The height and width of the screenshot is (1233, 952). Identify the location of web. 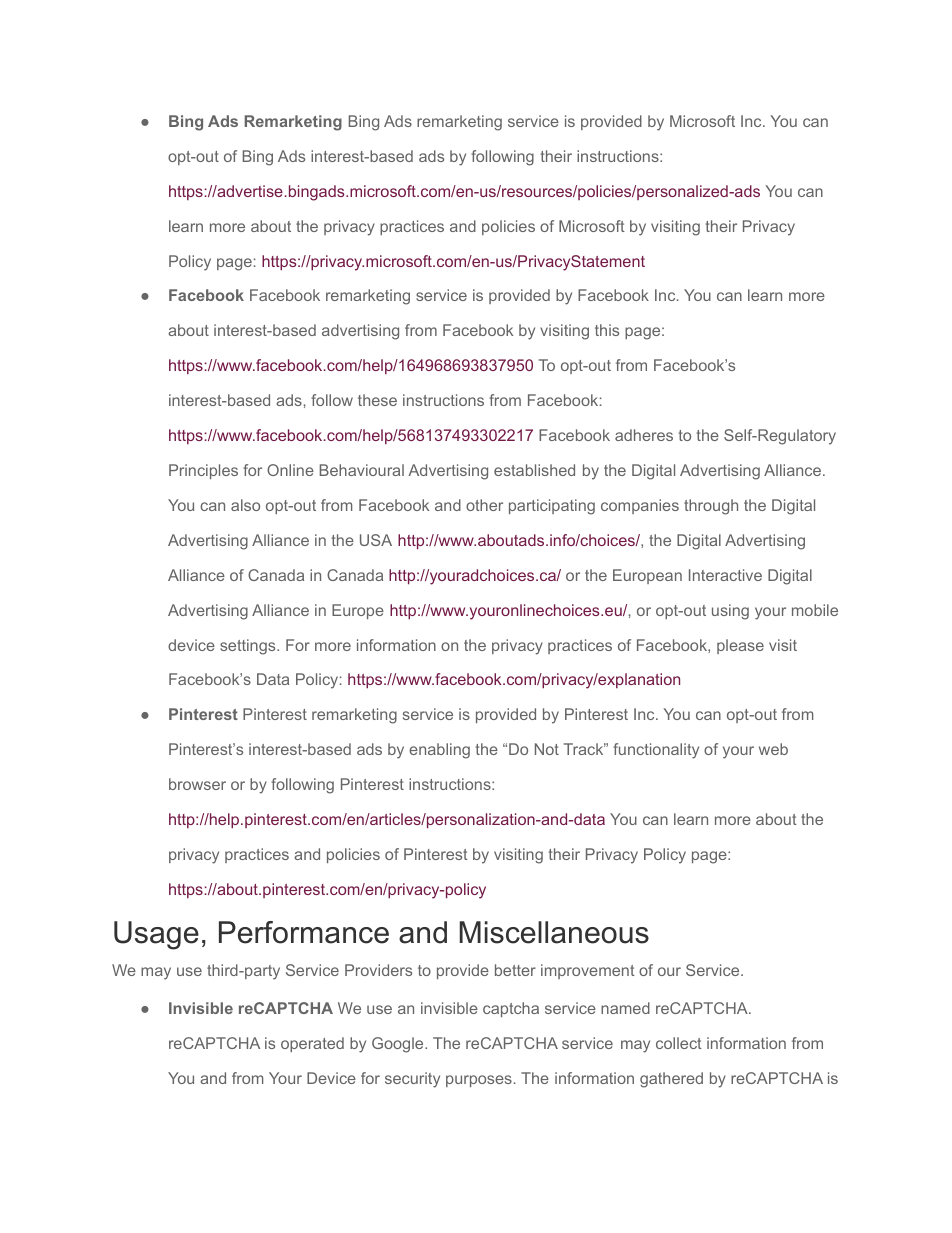
(773, 749).
